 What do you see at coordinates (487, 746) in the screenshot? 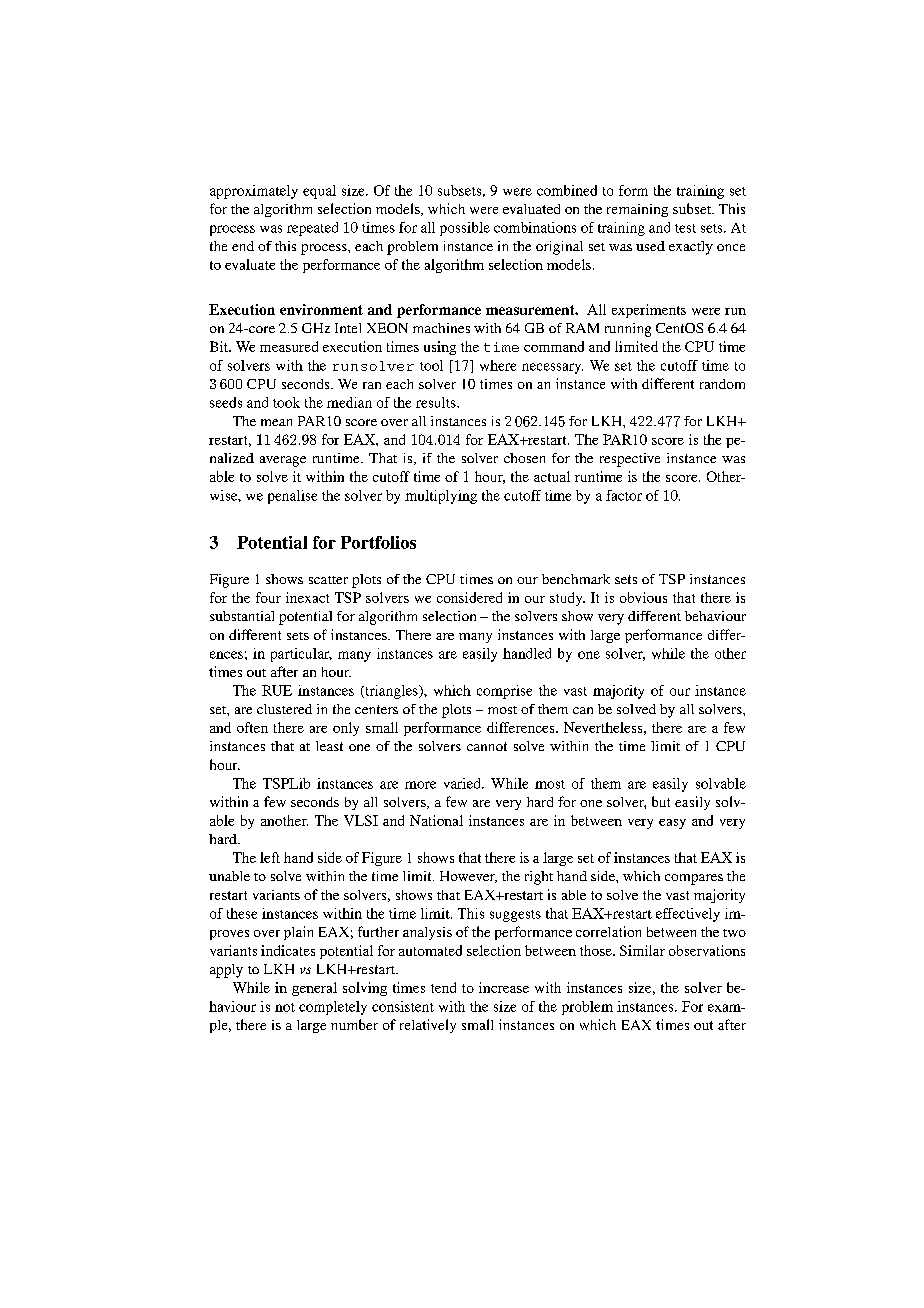
I see `cannot` at bounding box center [487, 746].
